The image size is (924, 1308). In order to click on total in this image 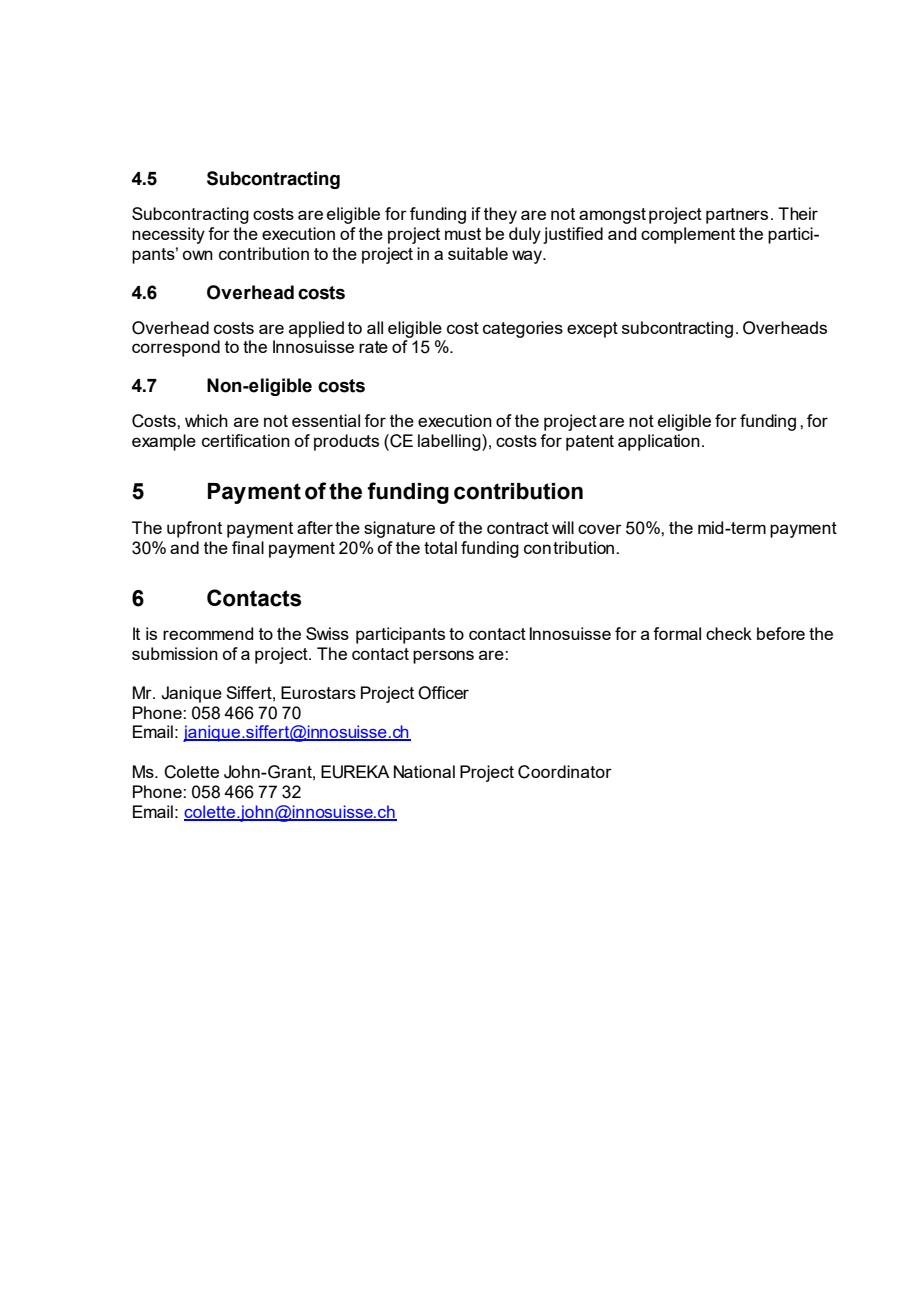, I will do `click(440, 547)`.
